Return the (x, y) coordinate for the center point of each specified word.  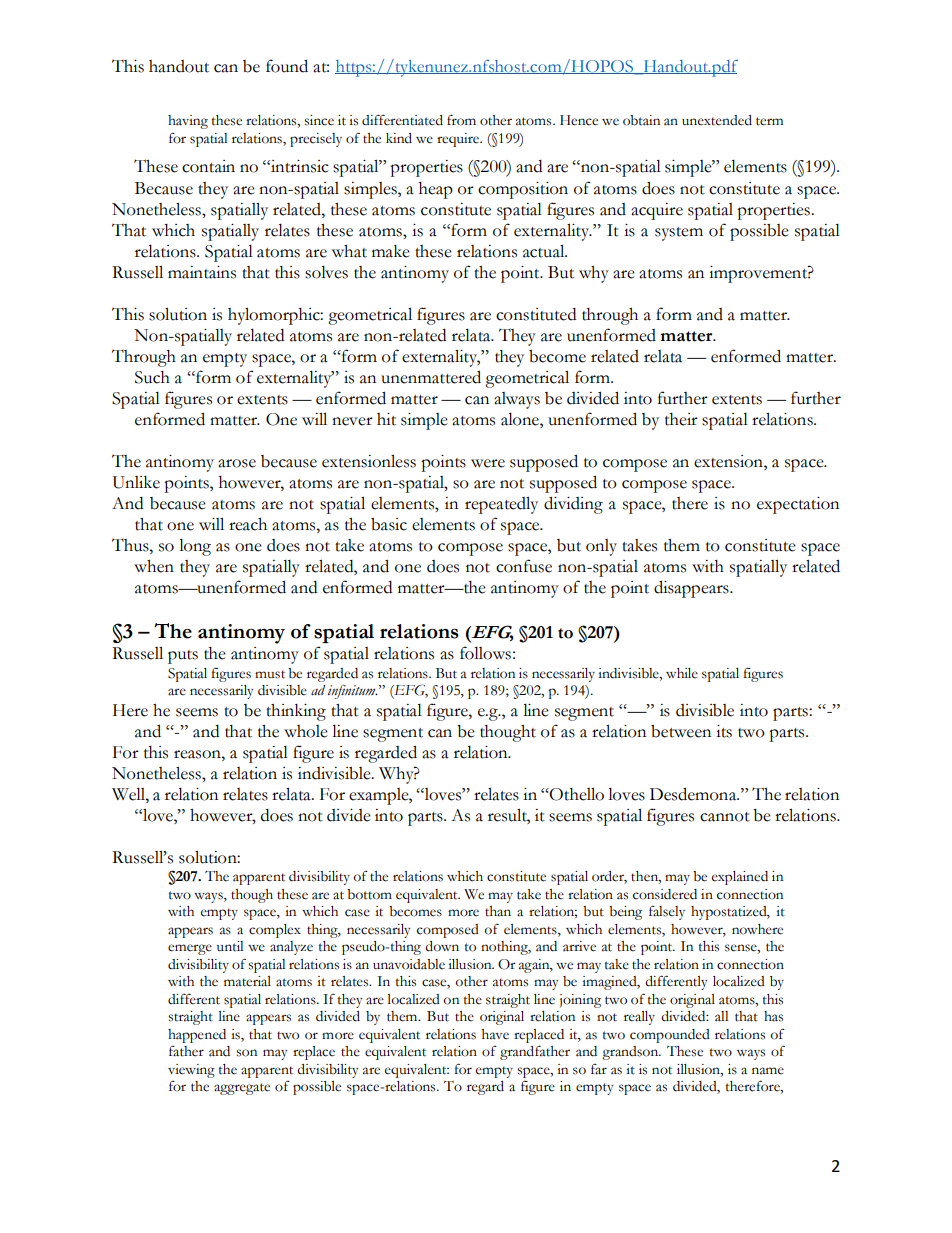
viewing (191, 1071)
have (495, 1034)
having (188, 122)
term (769, 121)
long (195, 547)
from (461, 120)
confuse (524, 566)
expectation (798, 505)
